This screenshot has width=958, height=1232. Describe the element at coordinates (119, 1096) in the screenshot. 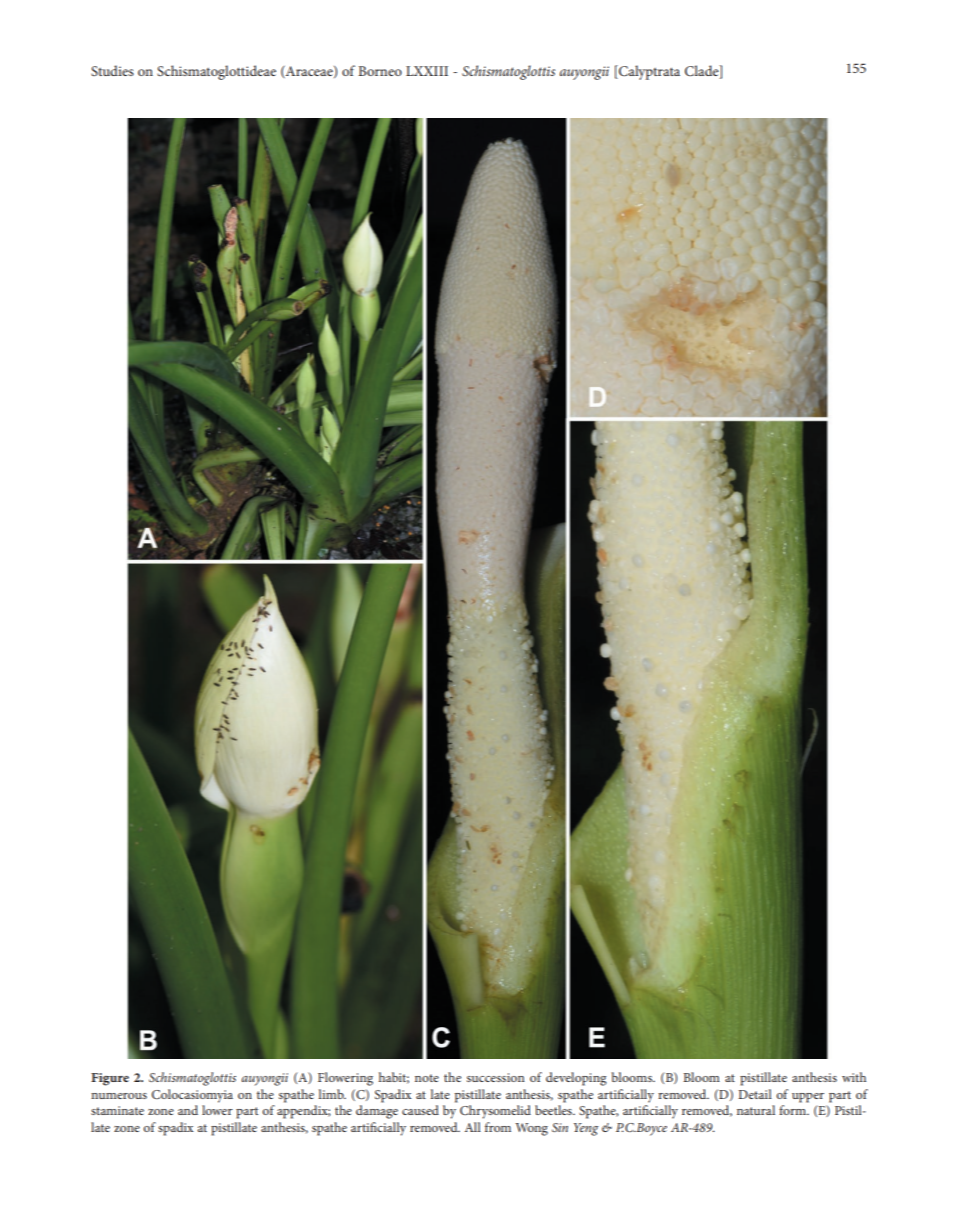

I see `numerous` at that location.
